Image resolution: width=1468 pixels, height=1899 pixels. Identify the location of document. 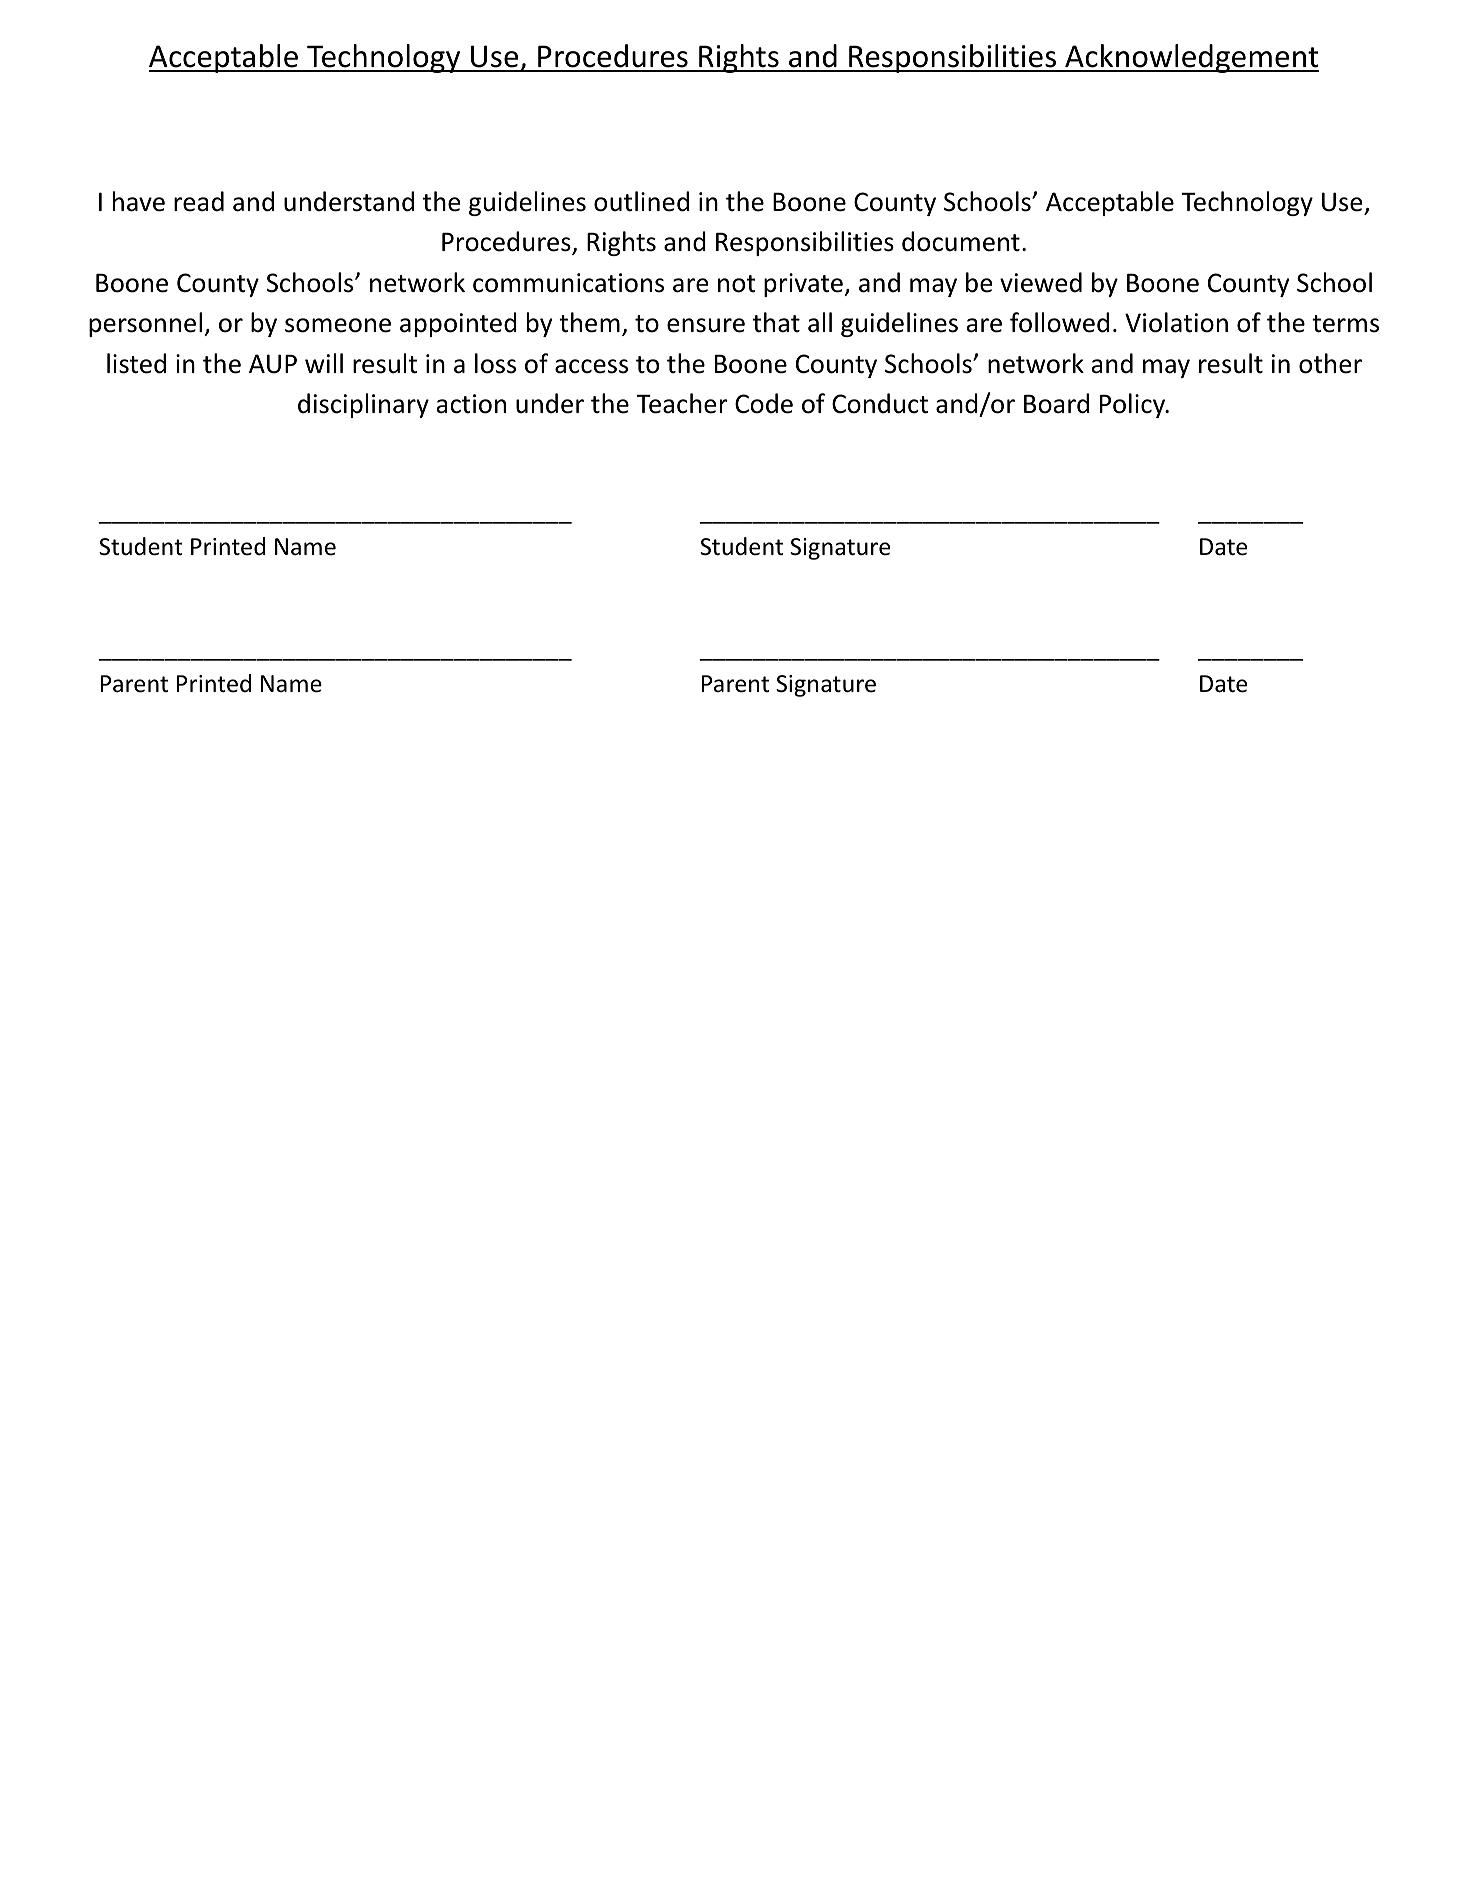
(961, 241).
